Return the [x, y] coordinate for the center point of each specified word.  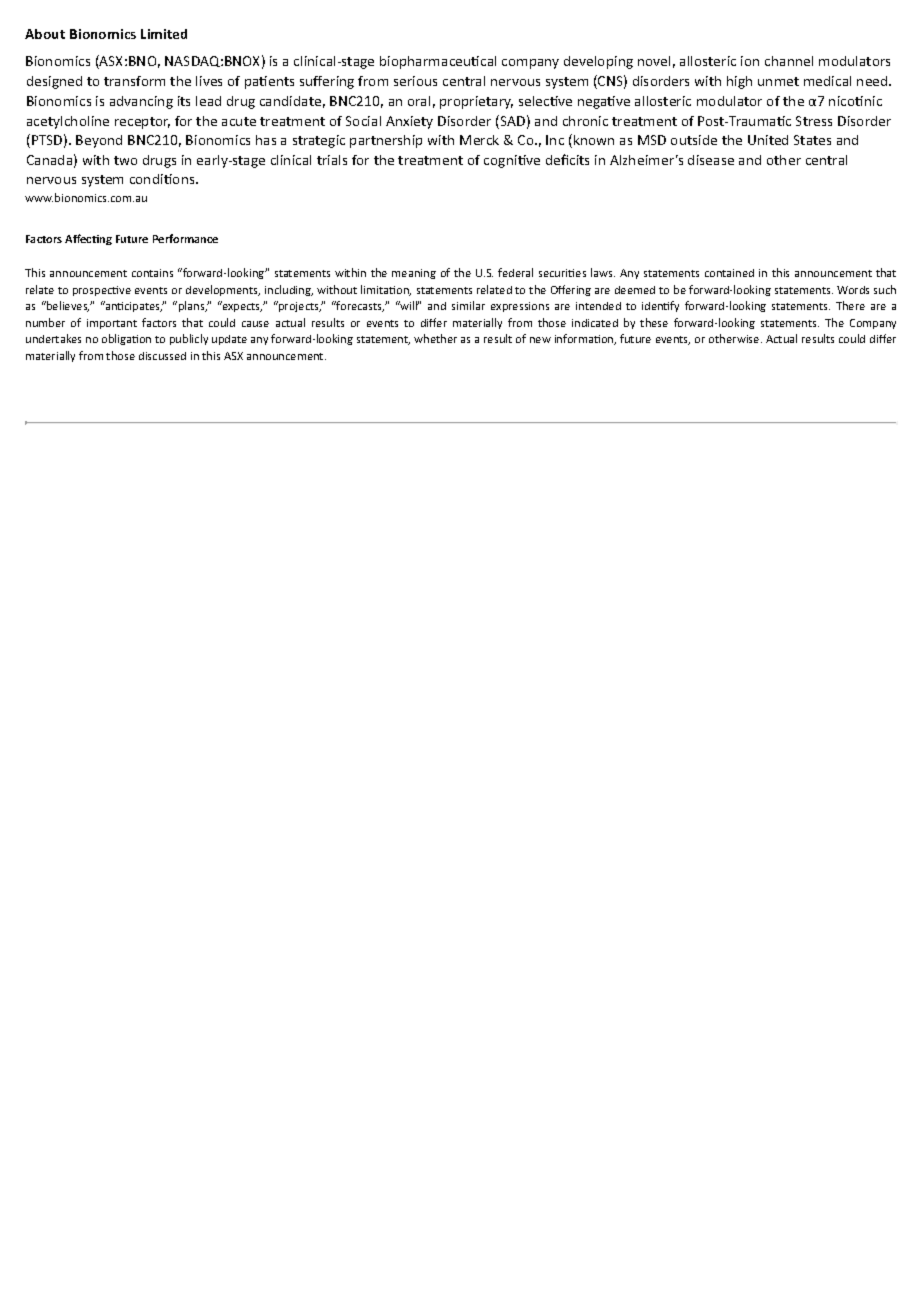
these [654, 322]
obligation [126, 339]
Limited [164, 34]
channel [789, 61]
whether [435, 338]
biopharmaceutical [438, 62]
